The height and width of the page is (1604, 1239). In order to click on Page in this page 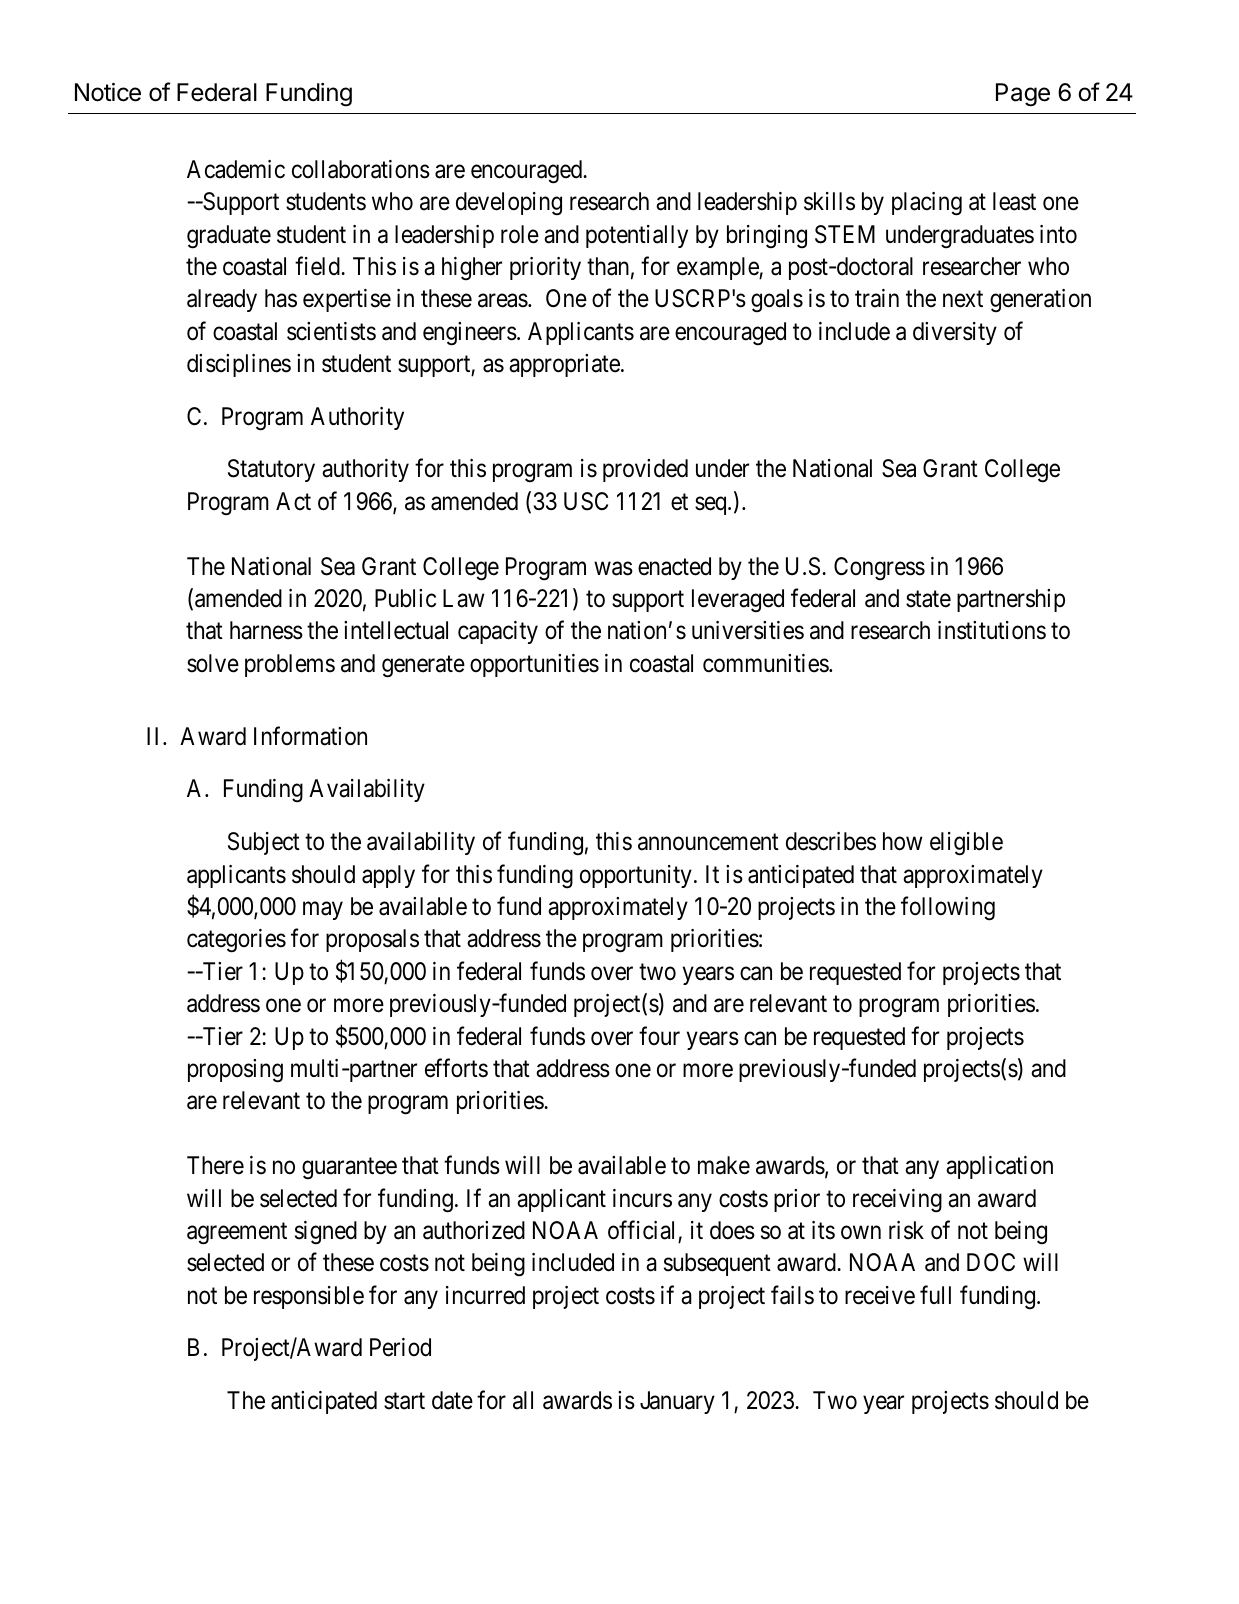, I will do `click(1023, 95)`.
